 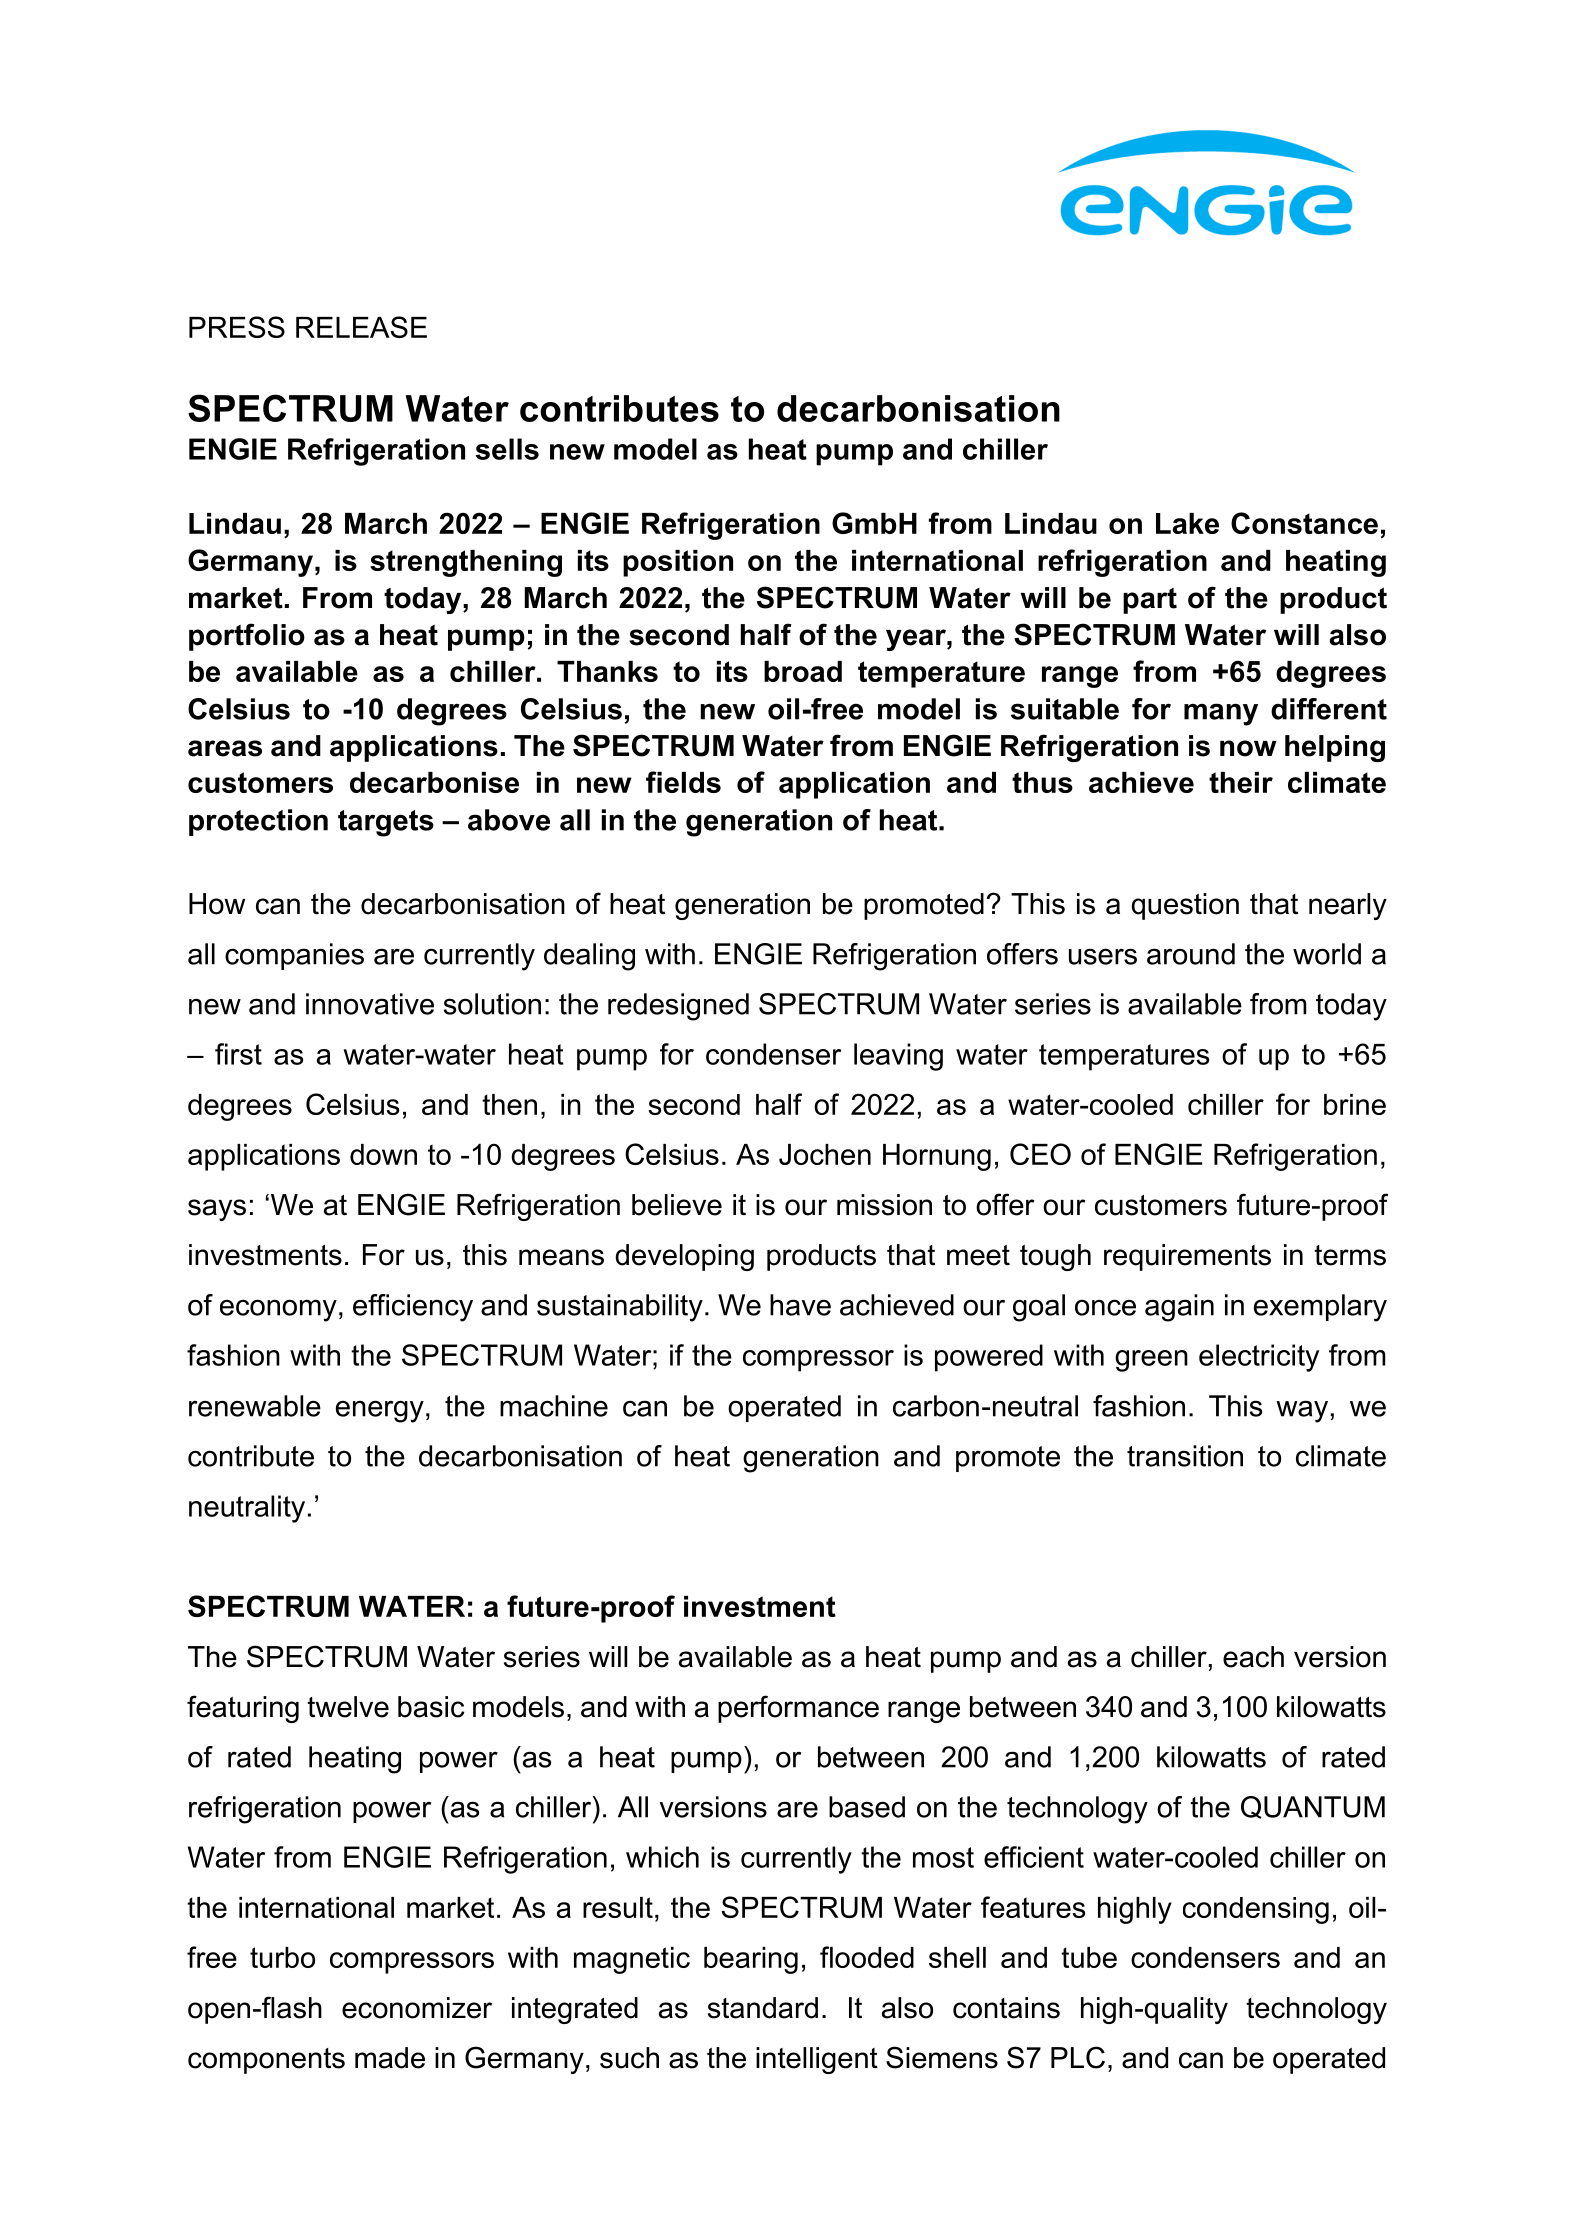 I want to click on companies, so click(x=294, y=956).
